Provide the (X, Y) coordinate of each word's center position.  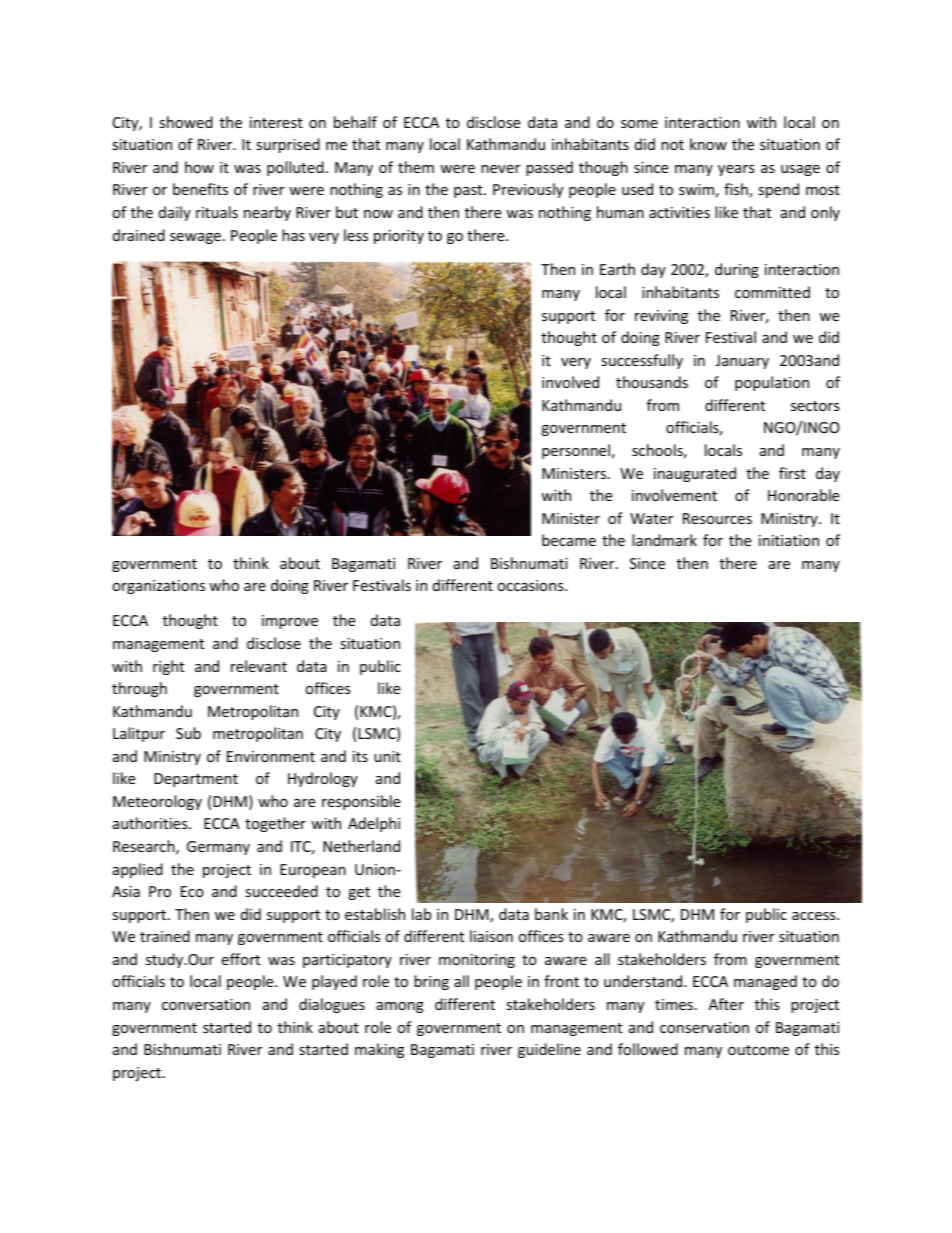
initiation (789, 540)
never (500, 169)
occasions (531, 585)
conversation (206, 1004)
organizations (158, 587)
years (736, 170)
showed (186, 122)
